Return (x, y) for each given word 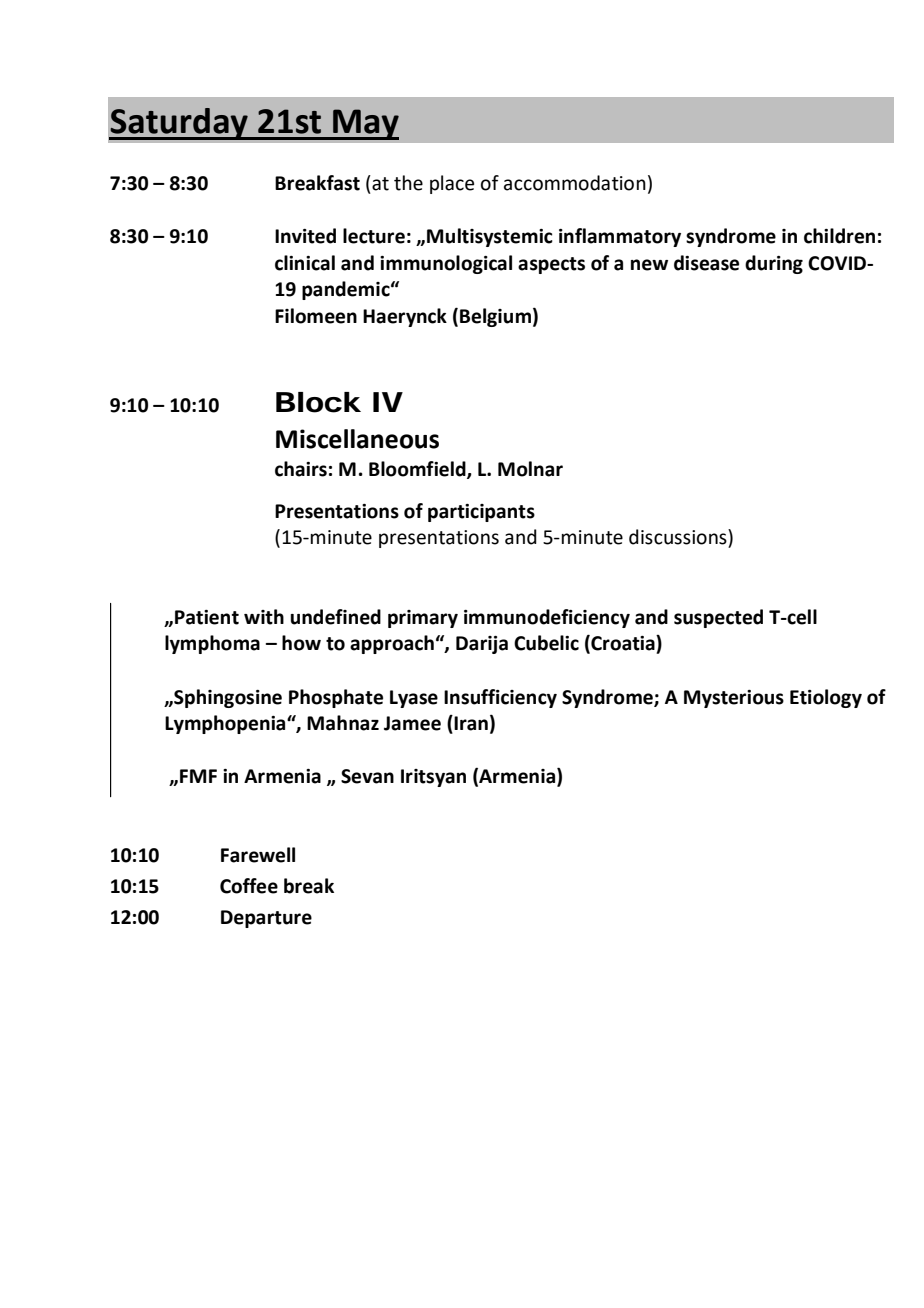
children (839, 236)
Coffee (249, 886)
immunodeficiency (547, 618)
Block (318, 402)
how (301, 643)
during (774, 264)
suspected (718, 618)
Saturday (179, 124)
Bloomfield (418, 469)
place (452, 184)
